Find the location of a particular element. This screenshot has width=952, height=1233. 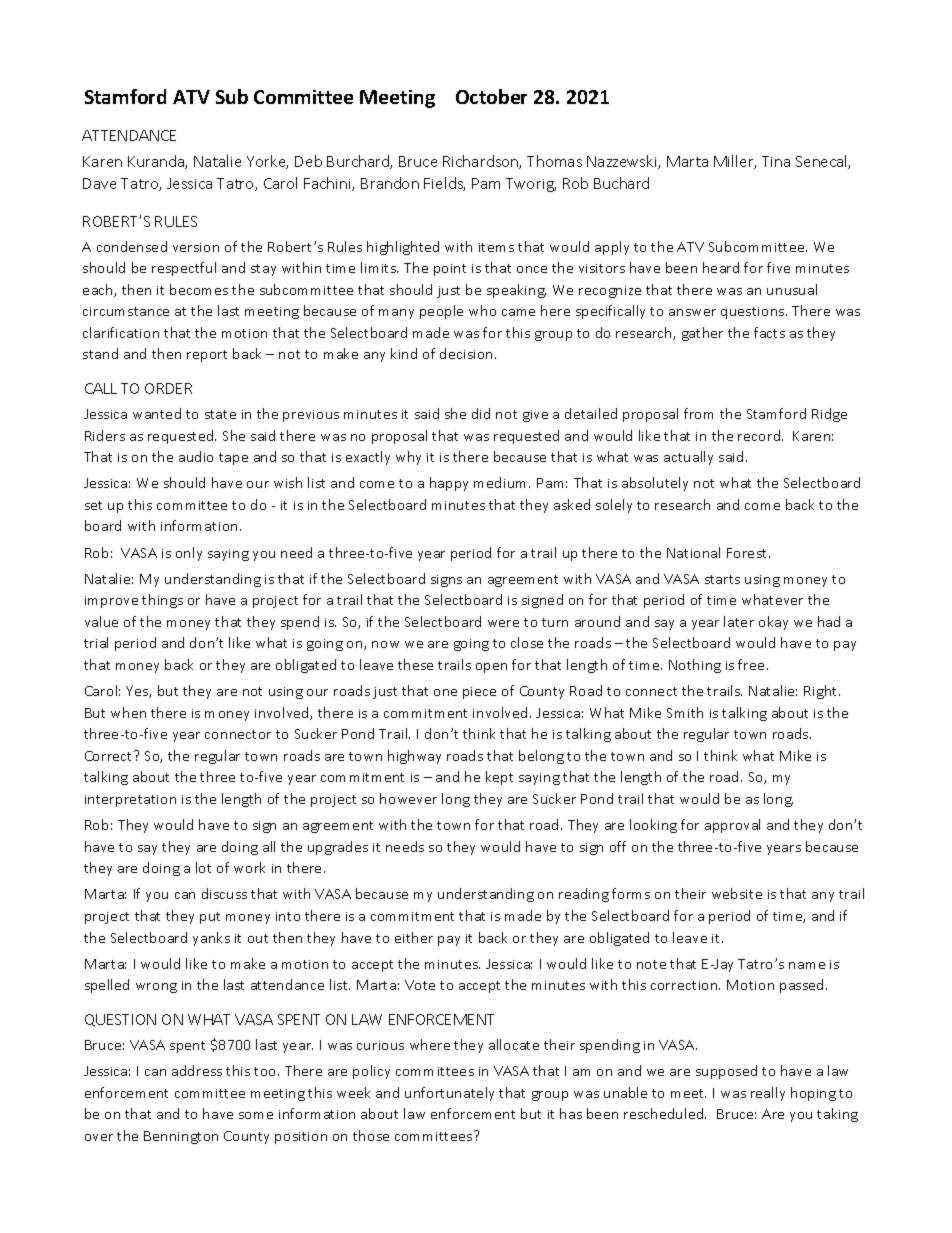

Tina is located at coordinates (776, 161).
